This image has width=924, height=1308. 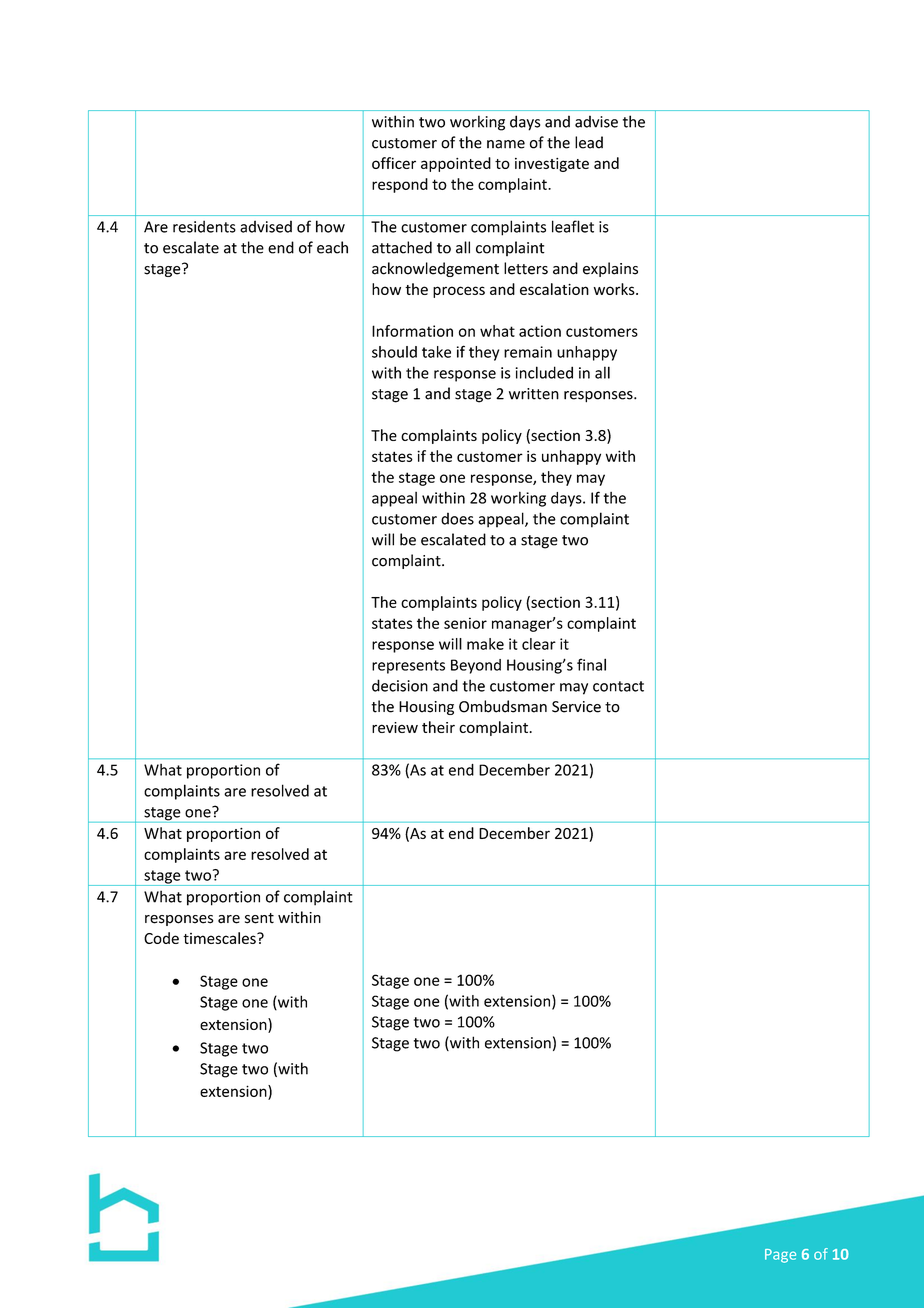 I want to click on Service, so click(x=576, y=707).
